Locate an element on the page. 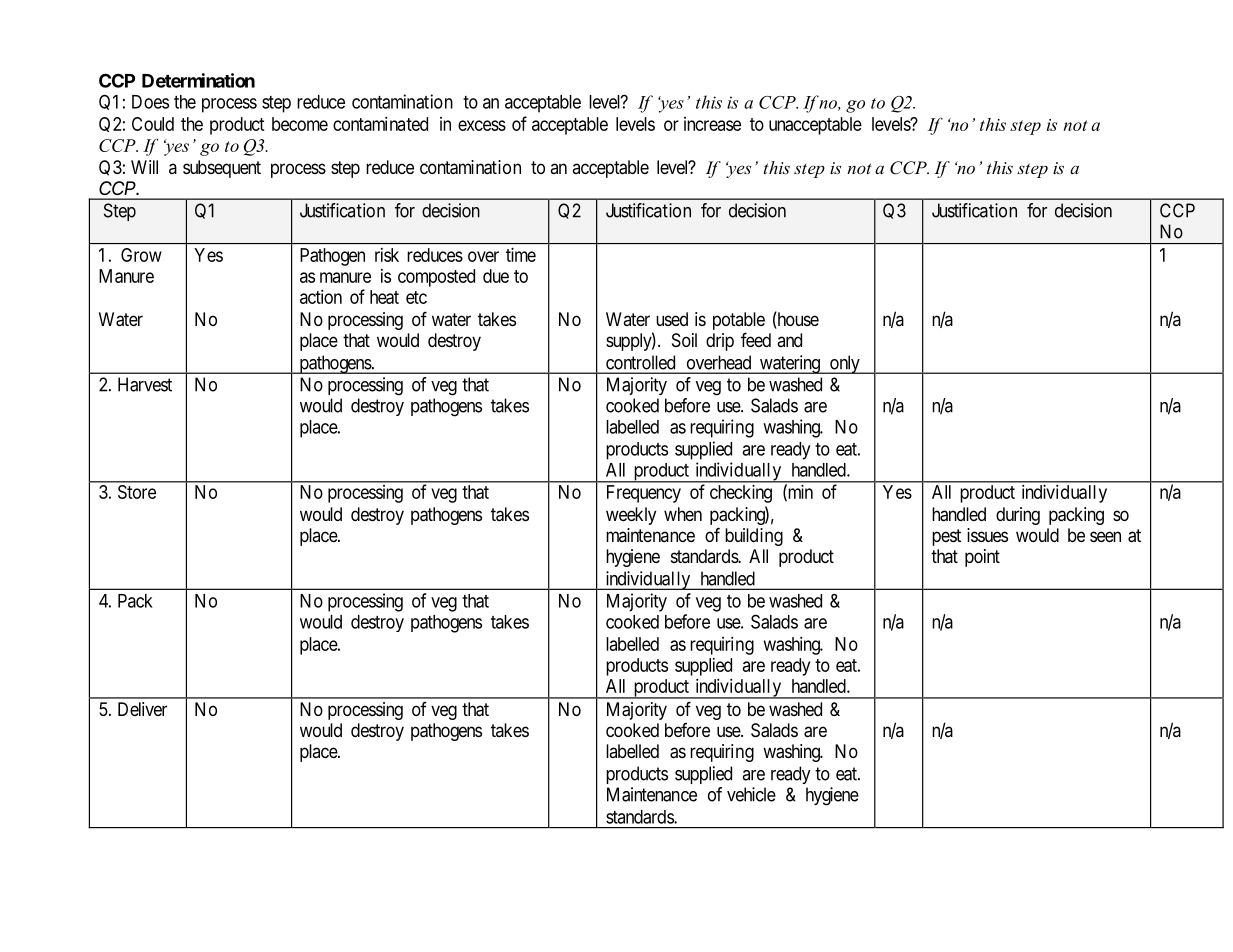 Image resolution: width=1233 pixels, height=952 pixels. increase is located at coordinates (712, 124).
